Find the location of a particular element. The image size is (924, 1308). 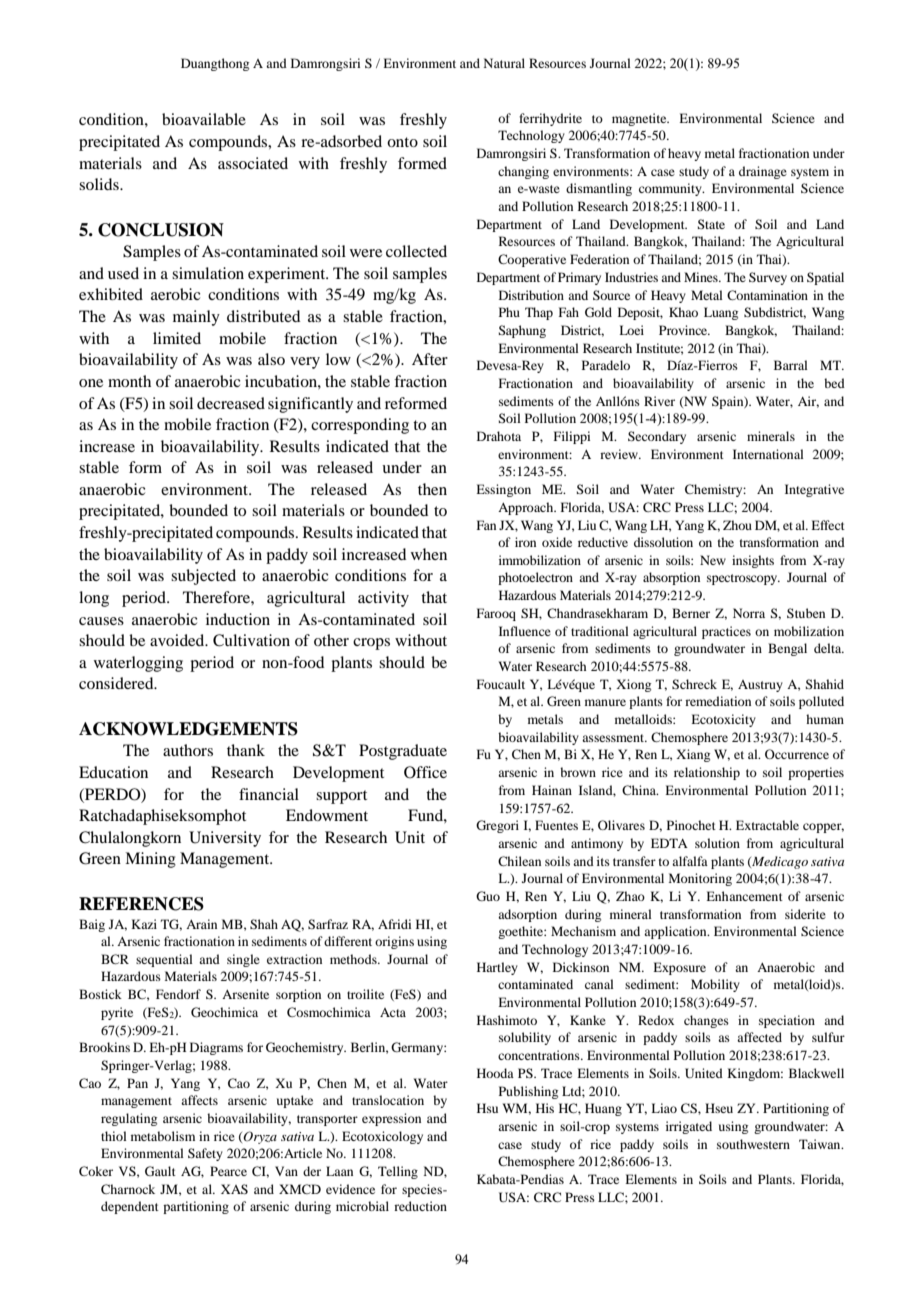

Office is located at coordinates (425, 772).
